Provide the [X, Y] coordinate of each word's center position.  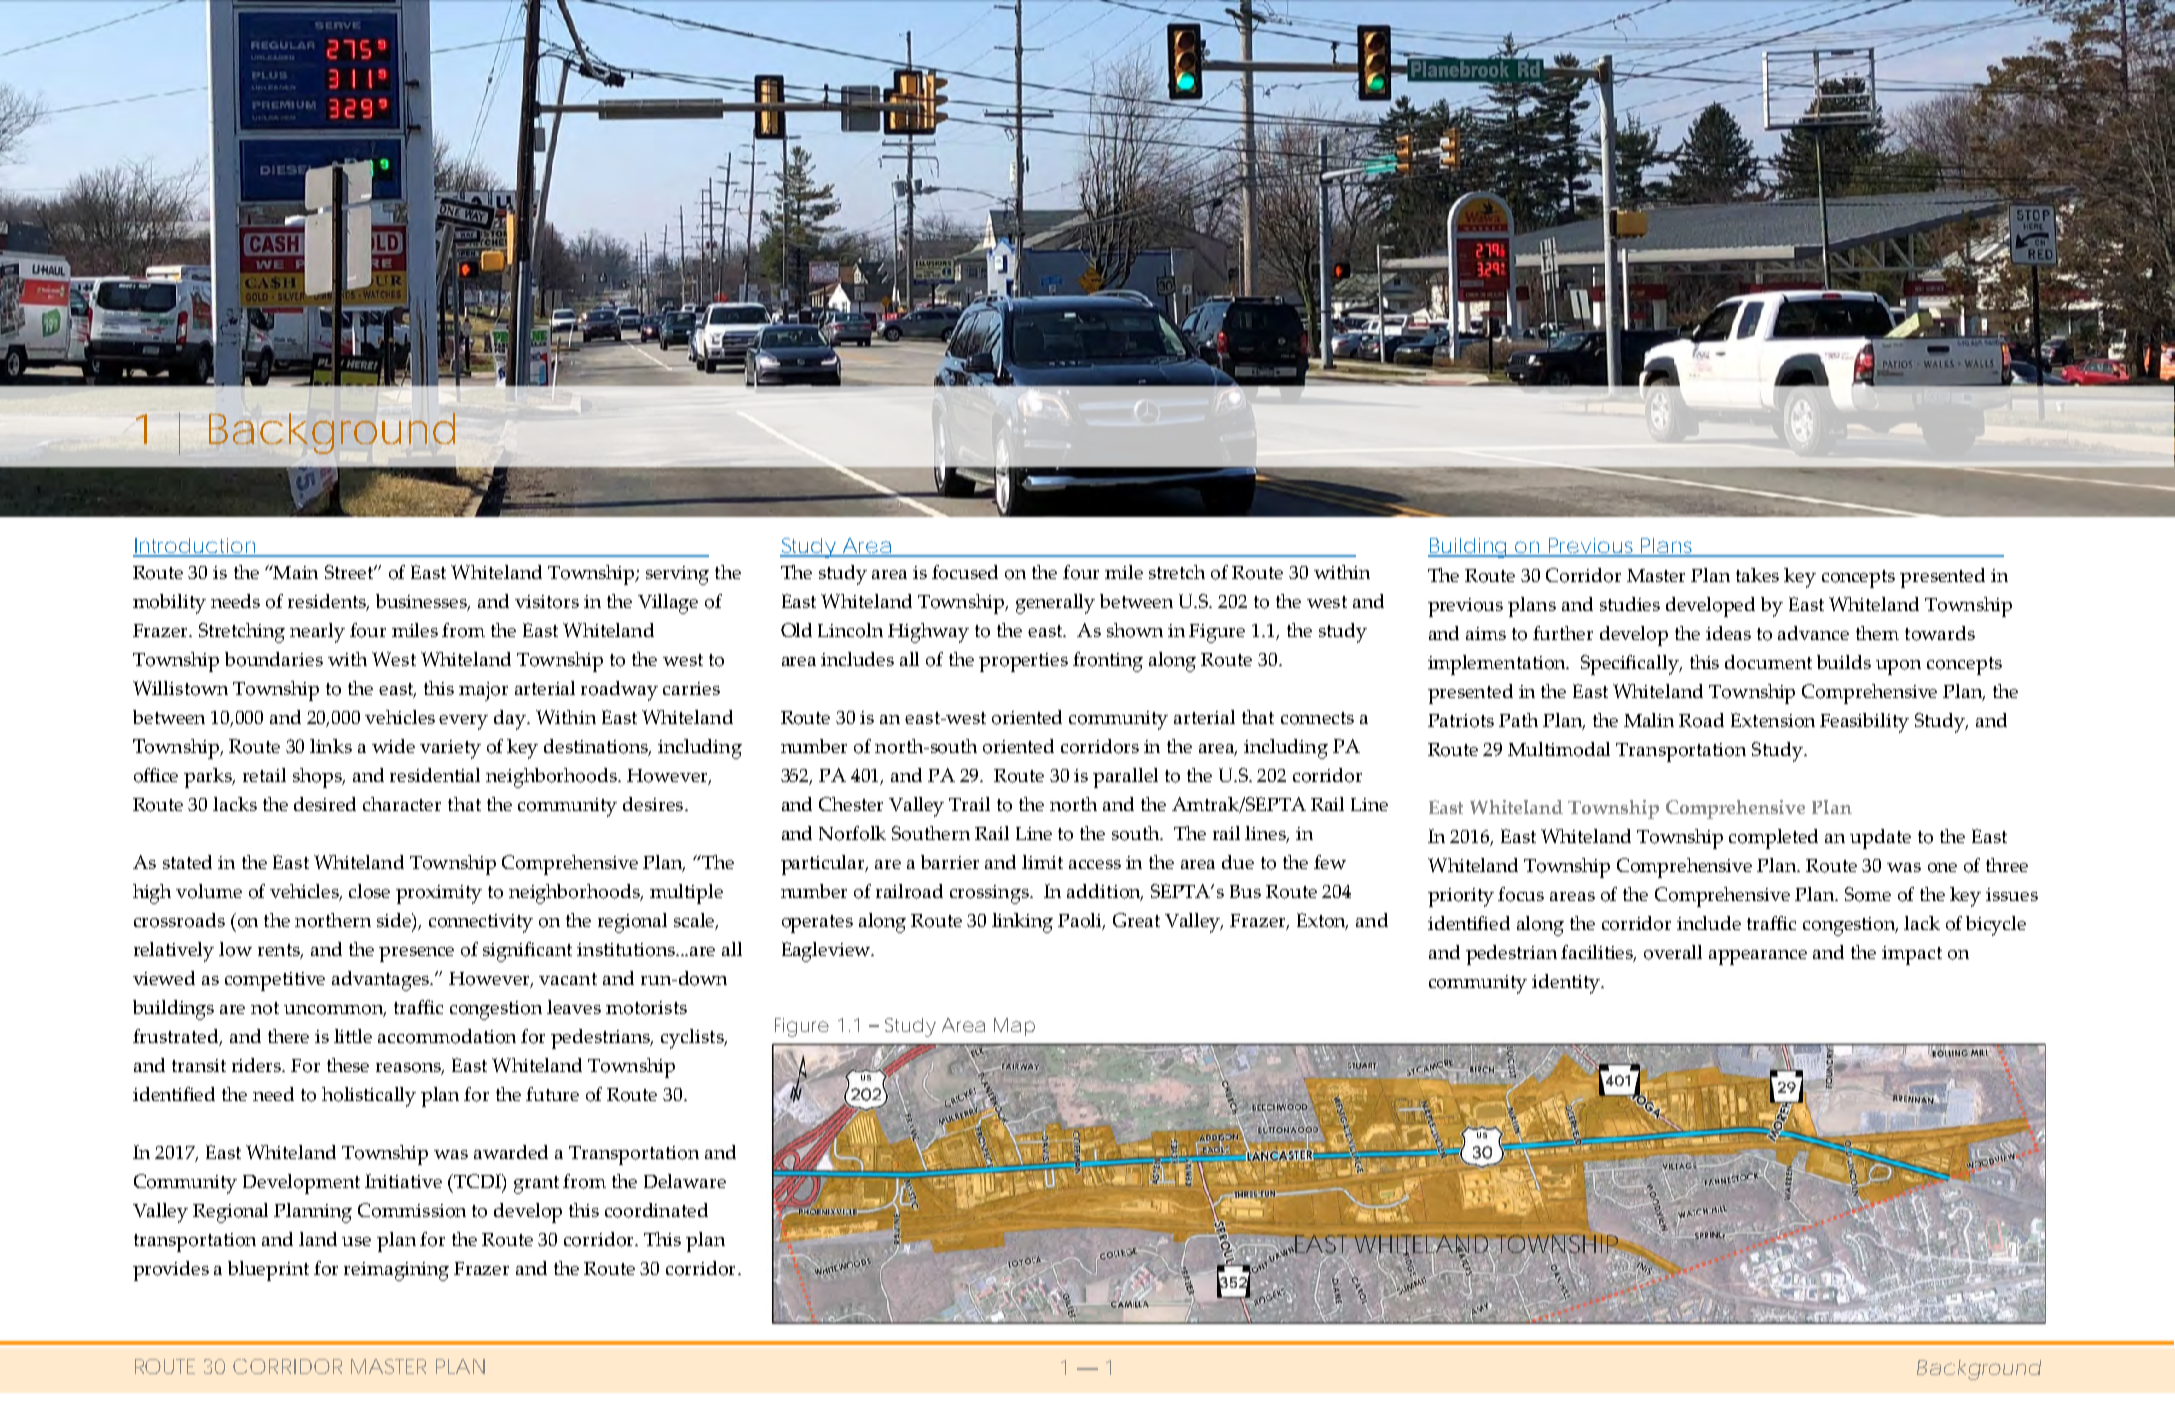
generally [1055, 604]
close [369, 891]
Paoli [1081, 921]
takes [1757, 575]
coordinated [656, 1210]
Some [1868, 894]
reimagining [396, 1271]
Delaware [685, 1181]
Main [295, 572]
